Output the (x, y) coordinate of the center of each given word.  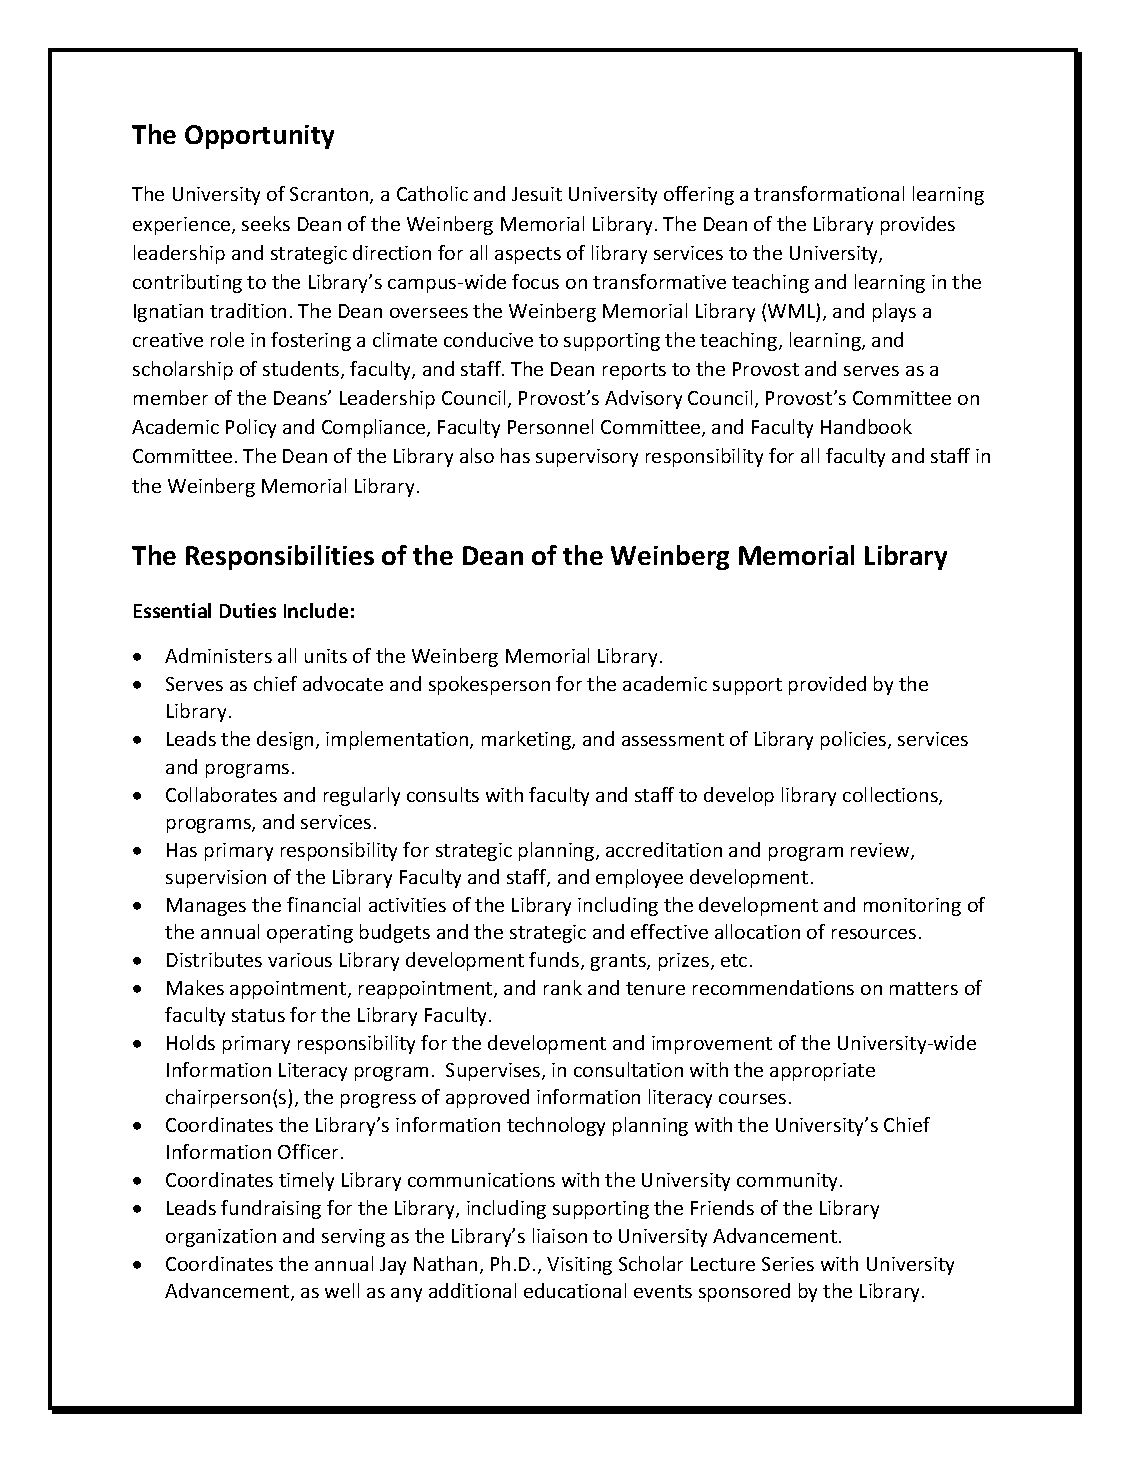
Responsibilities (280, 557)
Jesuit (537, 194)
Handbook (866, 426)
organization (221, 1238)
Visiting (579, 1266)
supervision (216, 879)
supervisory (587, 458)
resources (874, 934)
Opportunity (259, 137)
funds (555, 961)
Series (788, 1264)
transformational (829, 193)
